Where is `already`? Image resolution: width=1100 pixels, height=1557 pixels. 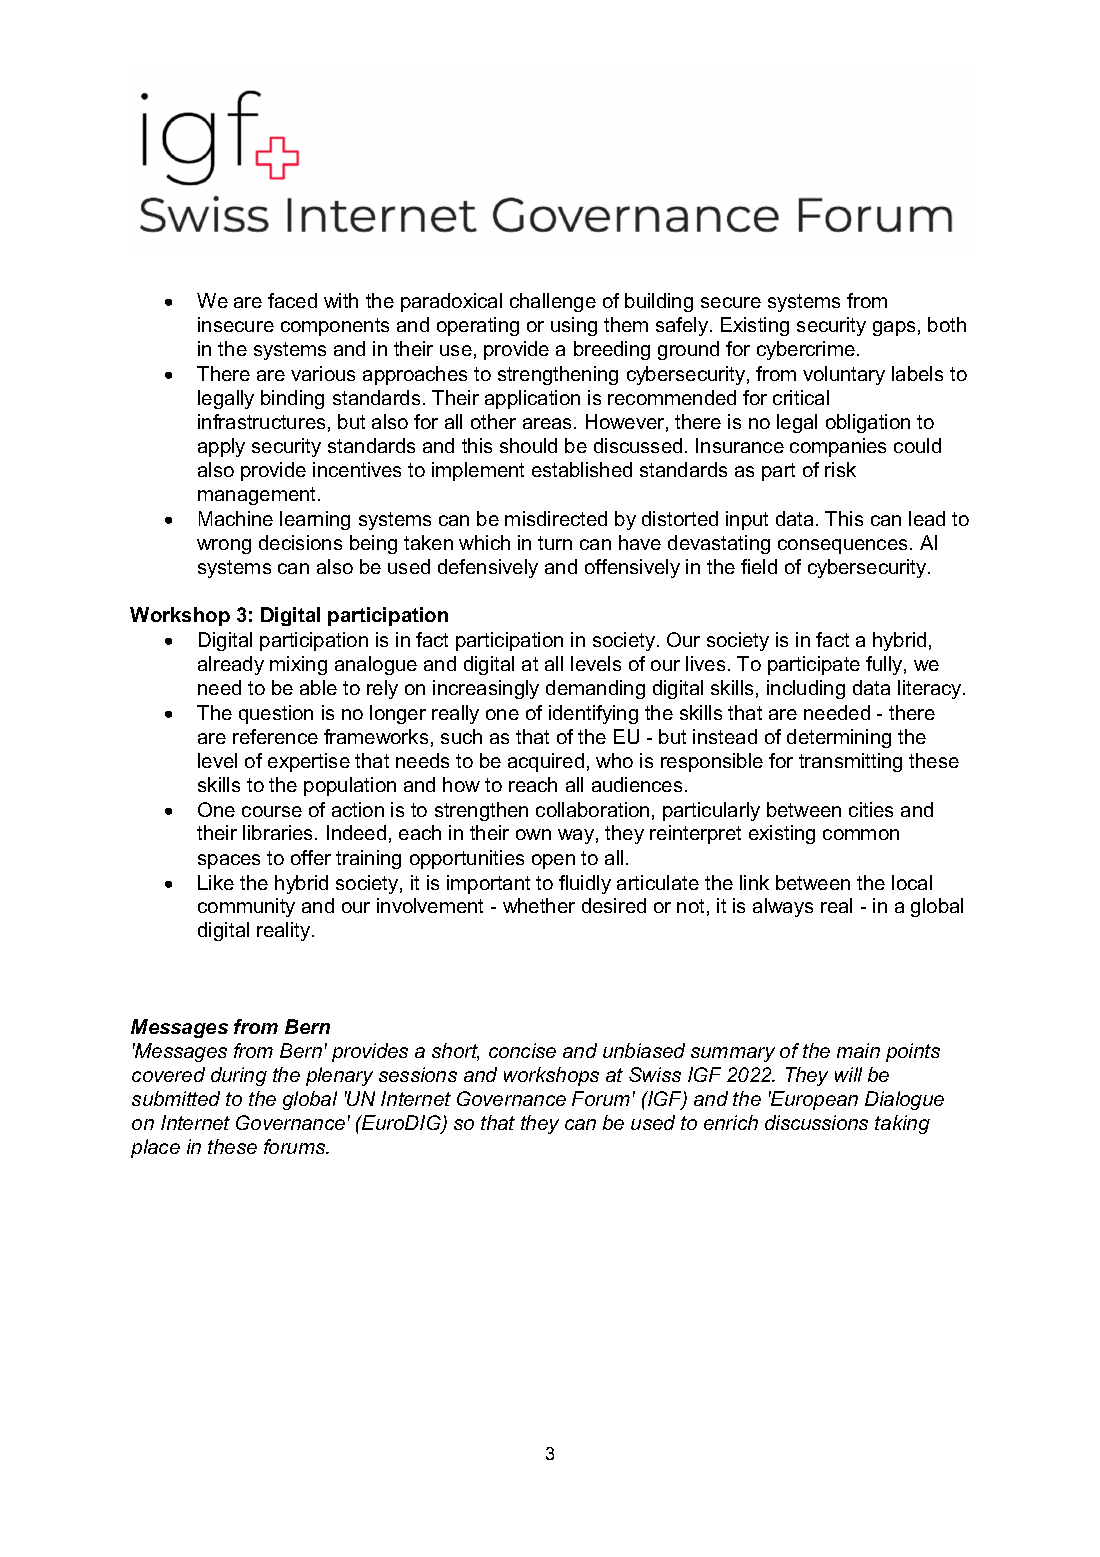
already is located at coordinates (231, 665).
